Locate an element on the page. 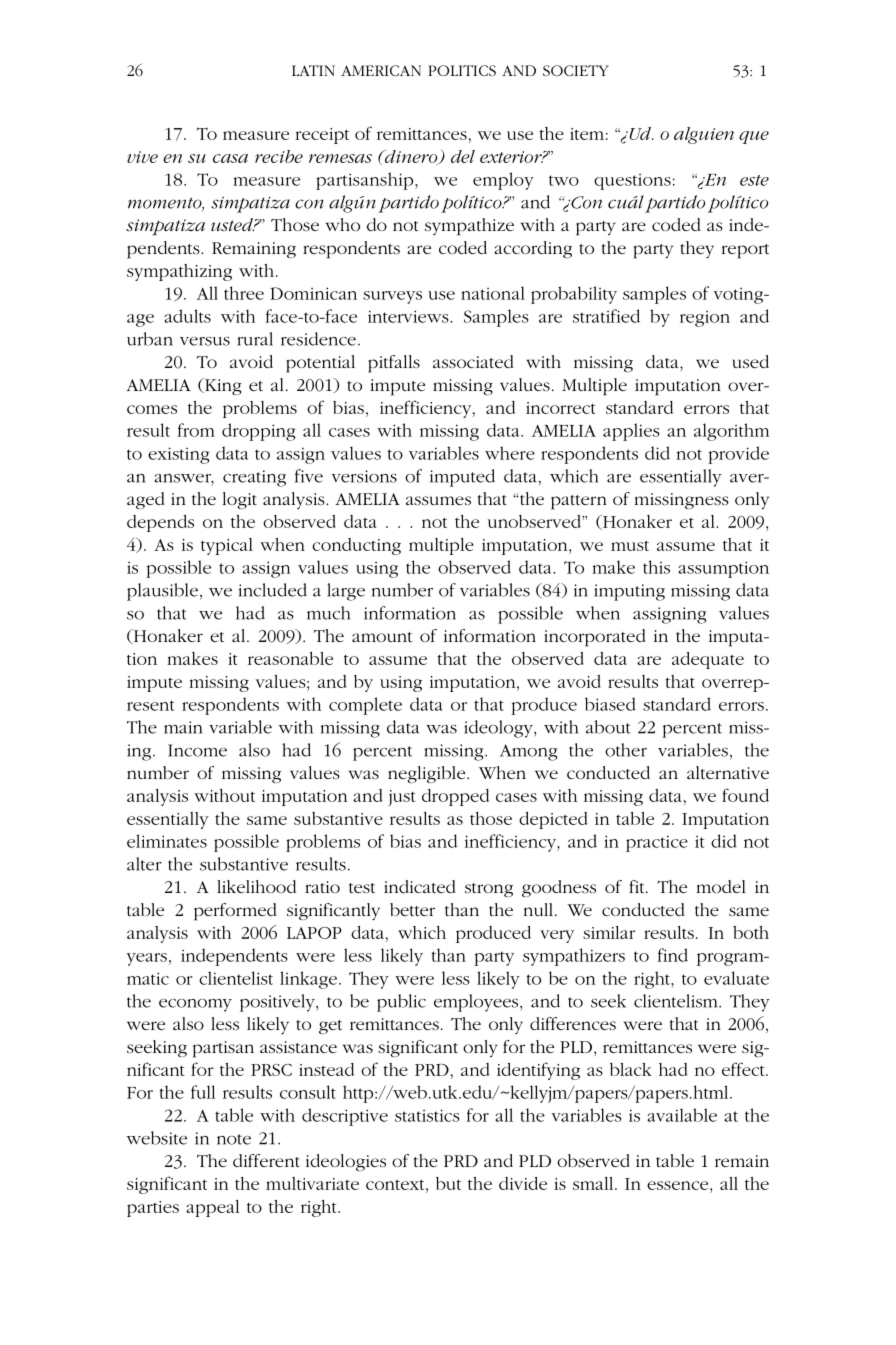  where is located at coordinates (510, 453).
